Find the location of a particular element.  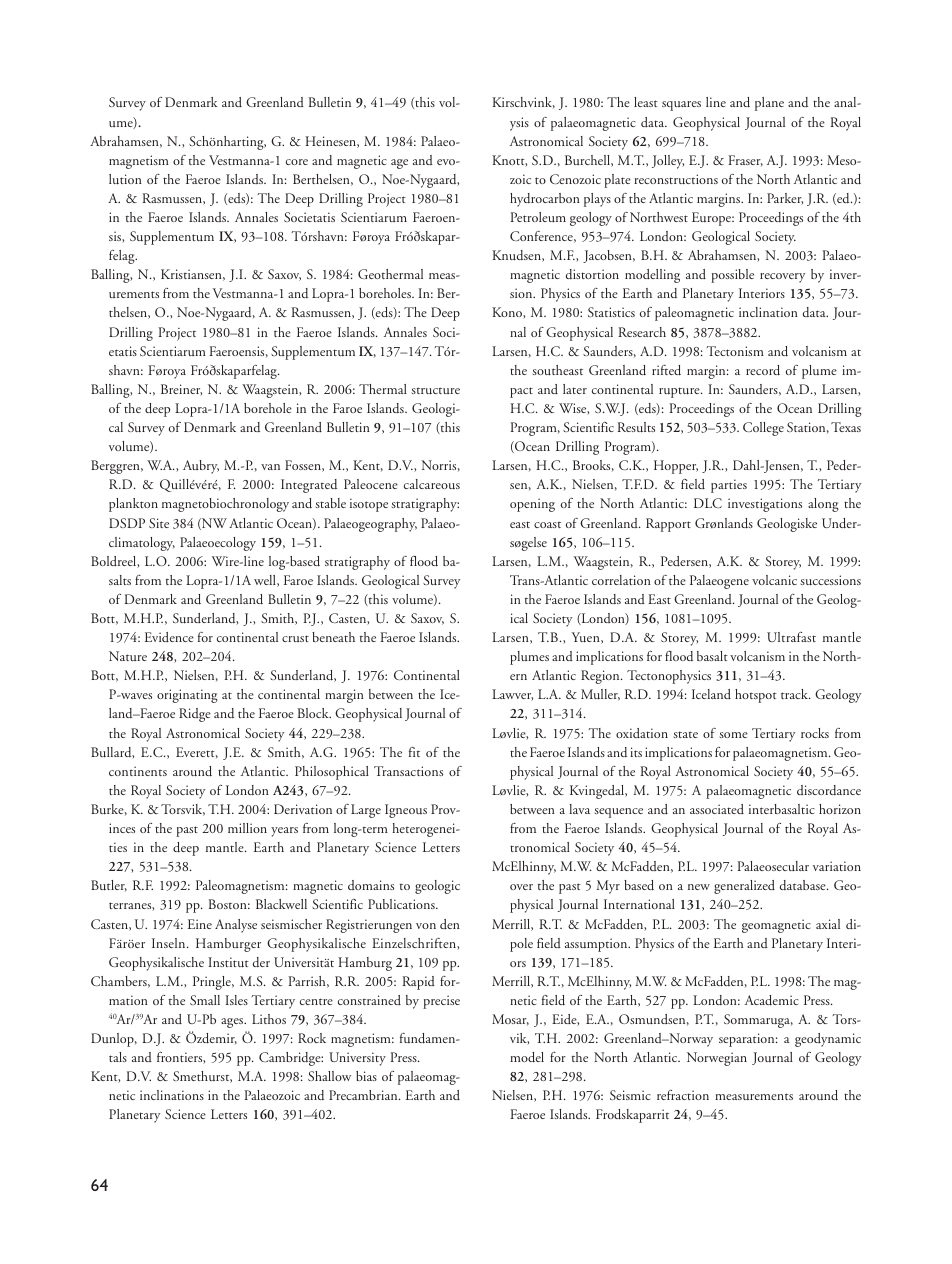

Igneous is located at coordinates (406, 811).
